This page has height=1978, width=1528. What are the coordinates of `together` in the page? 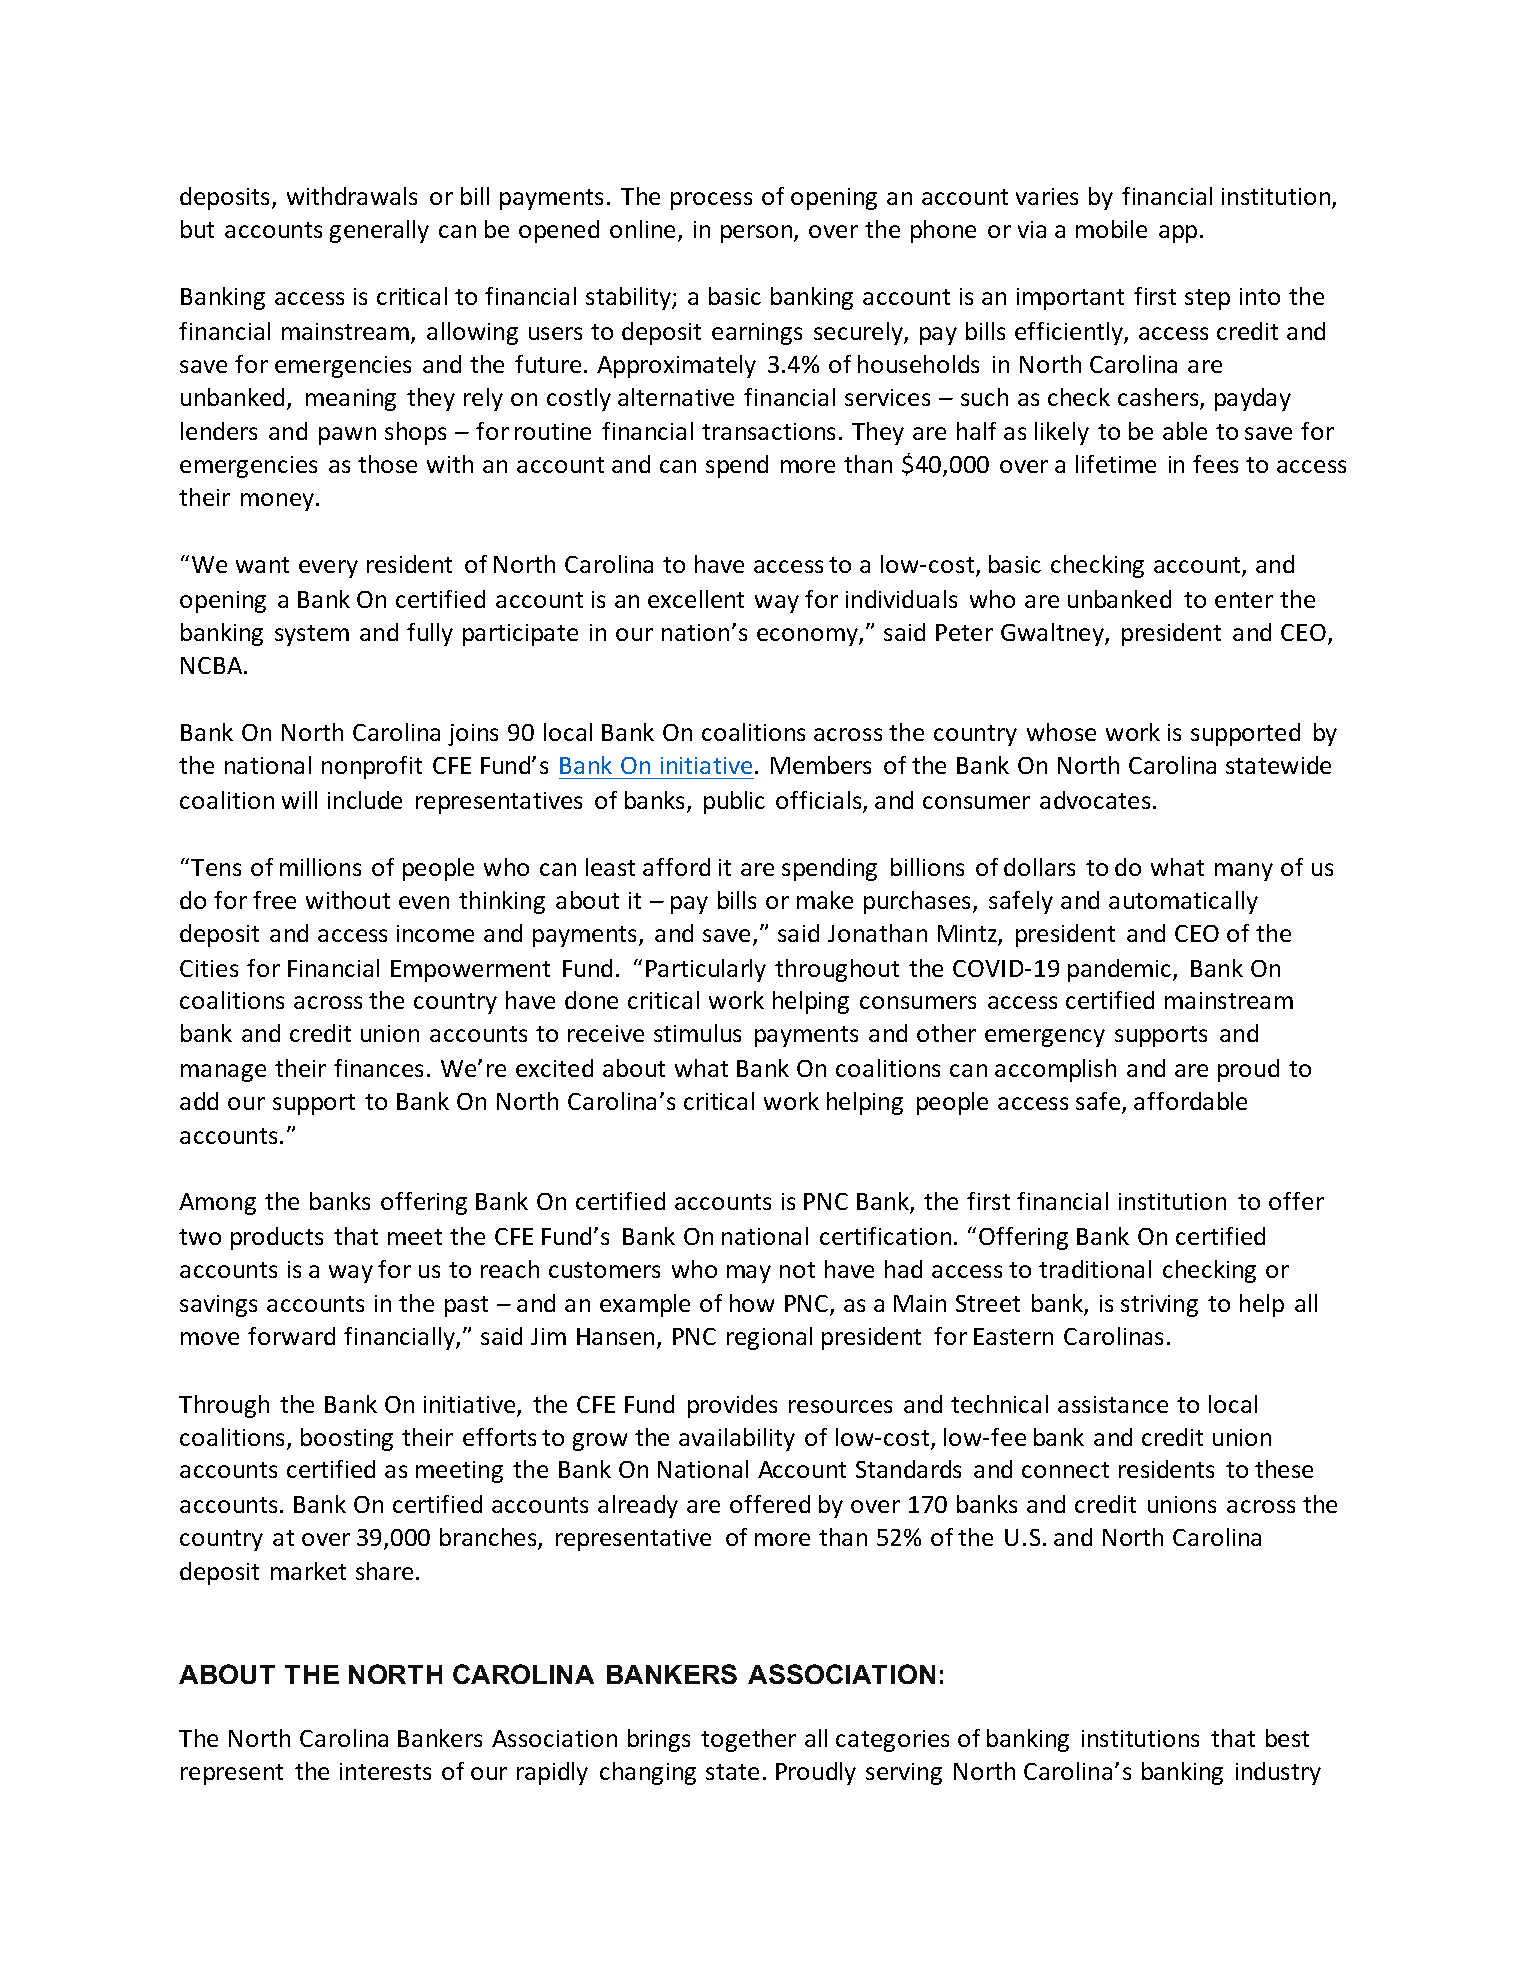 It's located at (748, 1740).
